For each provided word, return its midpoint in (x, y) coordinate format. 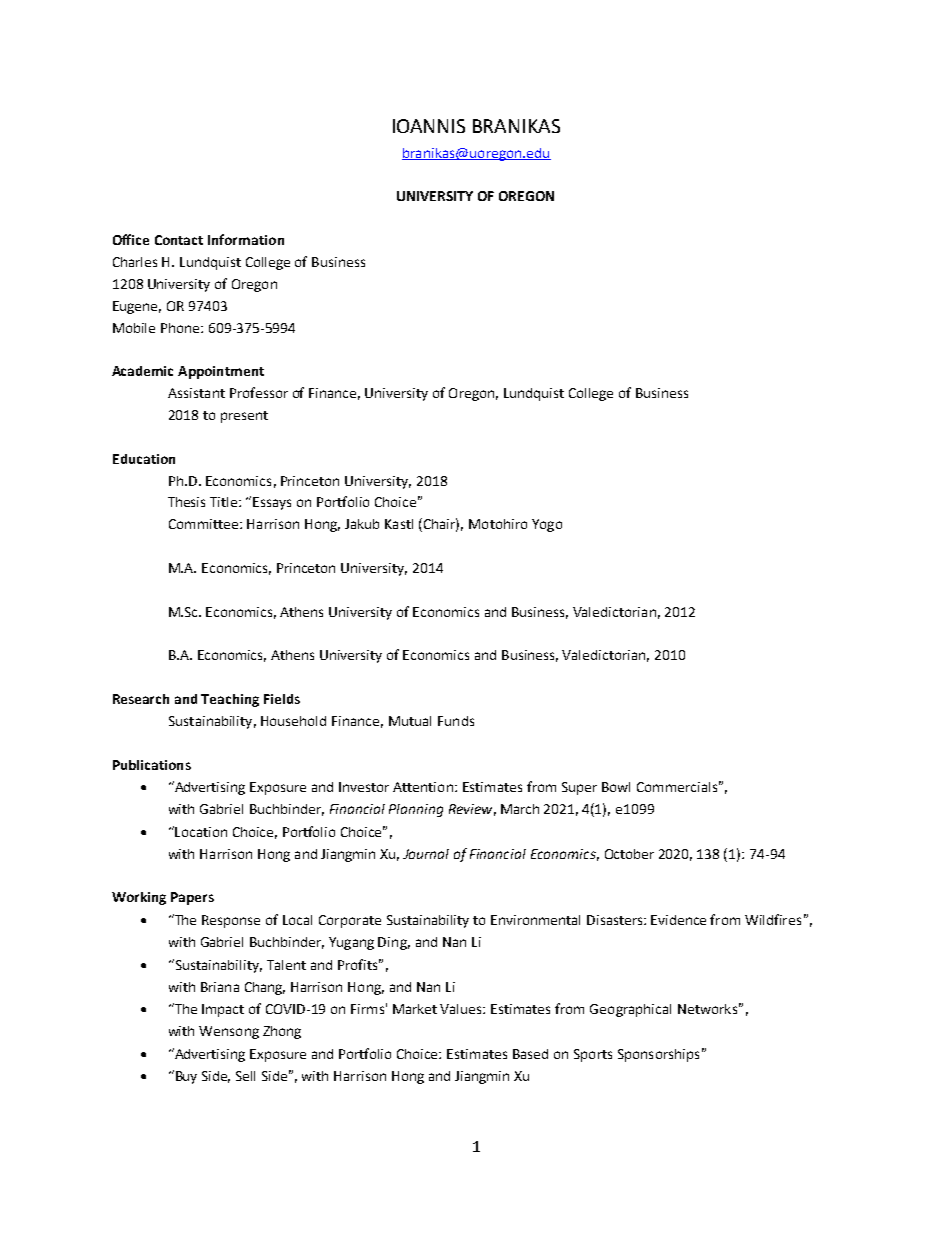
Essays (272, 503)
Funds (456, 721)
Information (246, 239)
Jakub (362, 524)
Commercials (677, 787)
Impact (223, 1010)
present (244, 417)
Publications (152, 765)
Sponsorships (658, 1055)
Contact (179, 240)
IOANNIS (429, 126)
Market (415, 1009)
